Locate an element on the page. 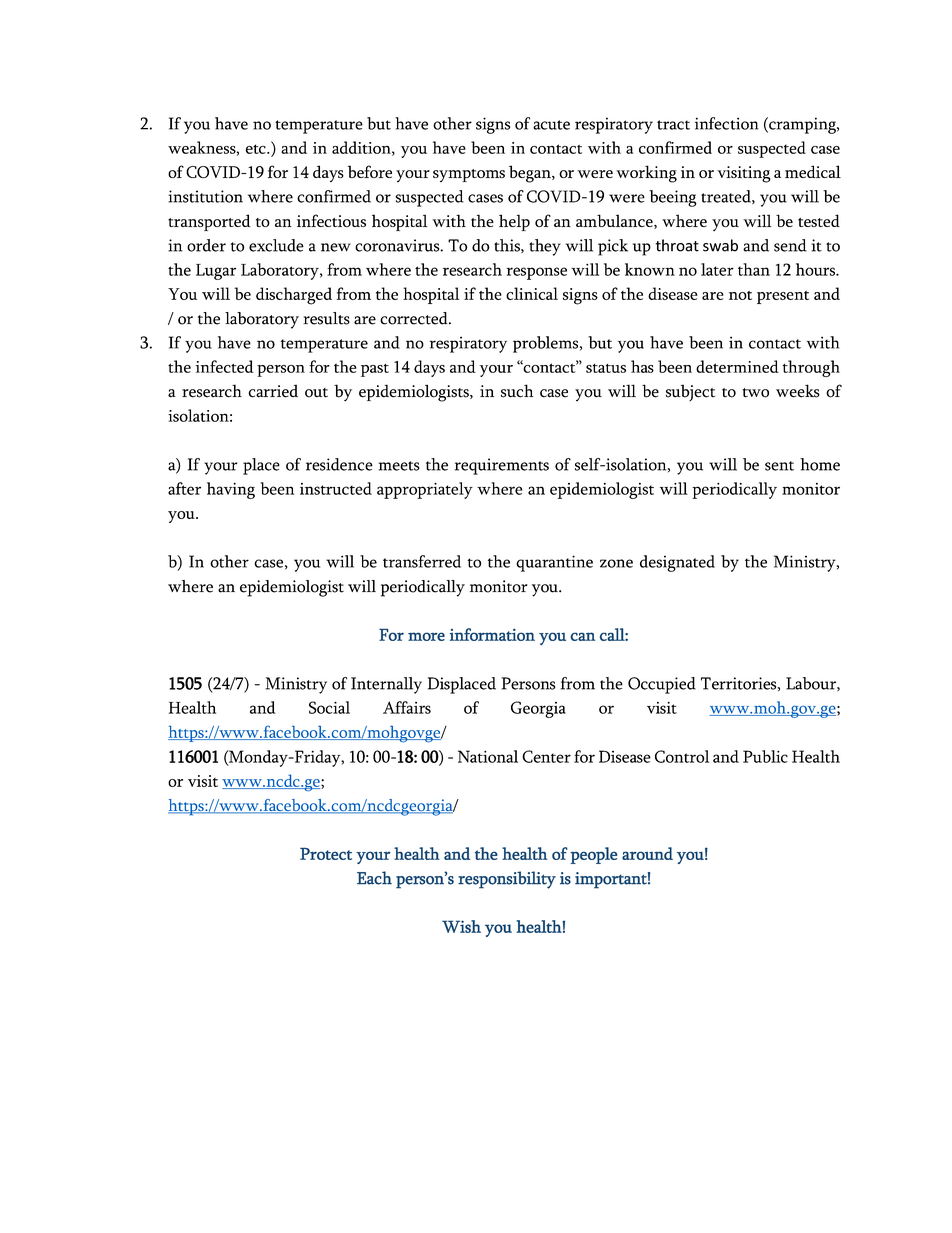 Image resolution: width=952 pixels, height=1233 pixels. Protect is located at coordinates (326, 853).
